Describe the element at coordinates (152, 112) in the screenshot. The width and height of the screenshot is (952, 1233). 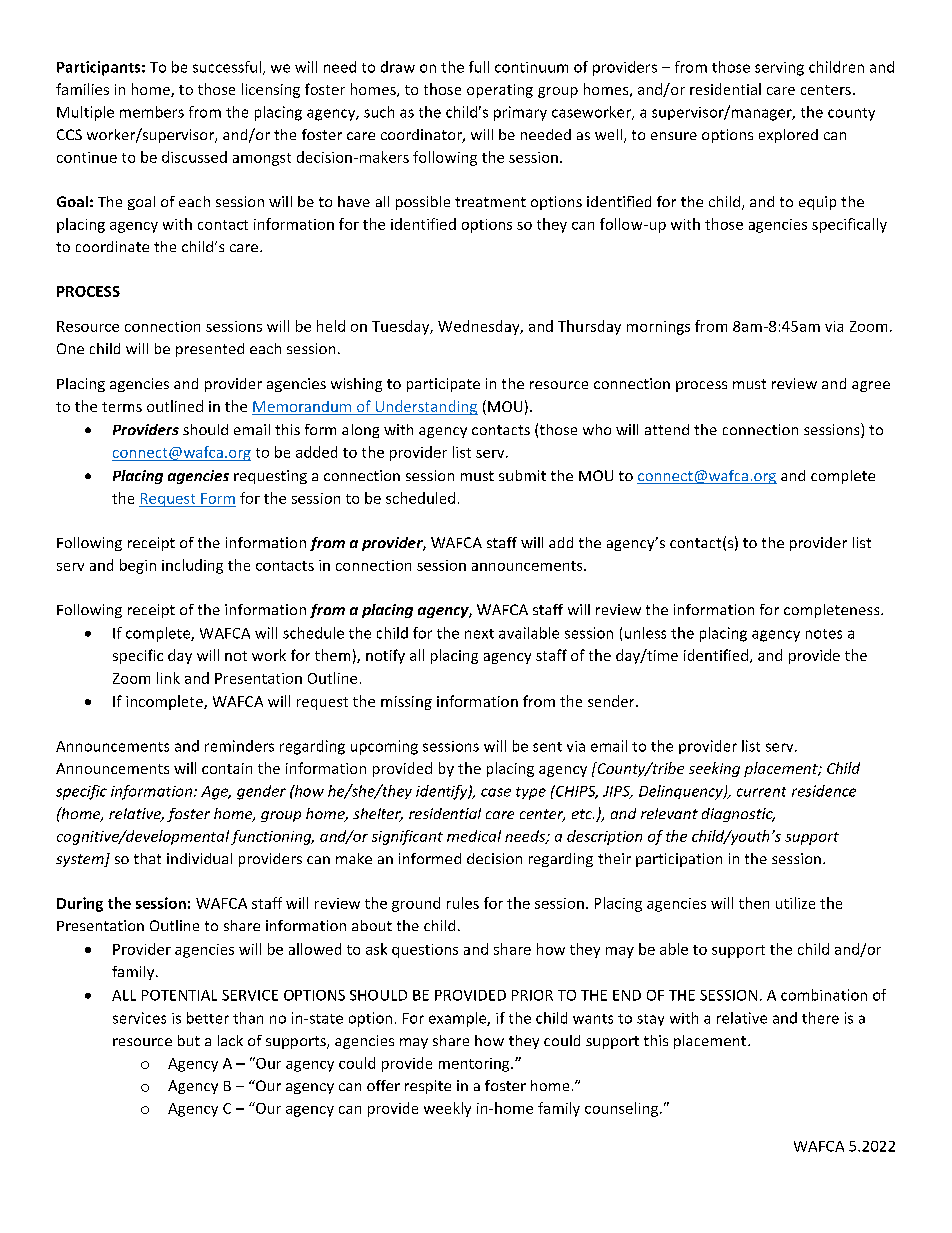
I see `members` at that location.
